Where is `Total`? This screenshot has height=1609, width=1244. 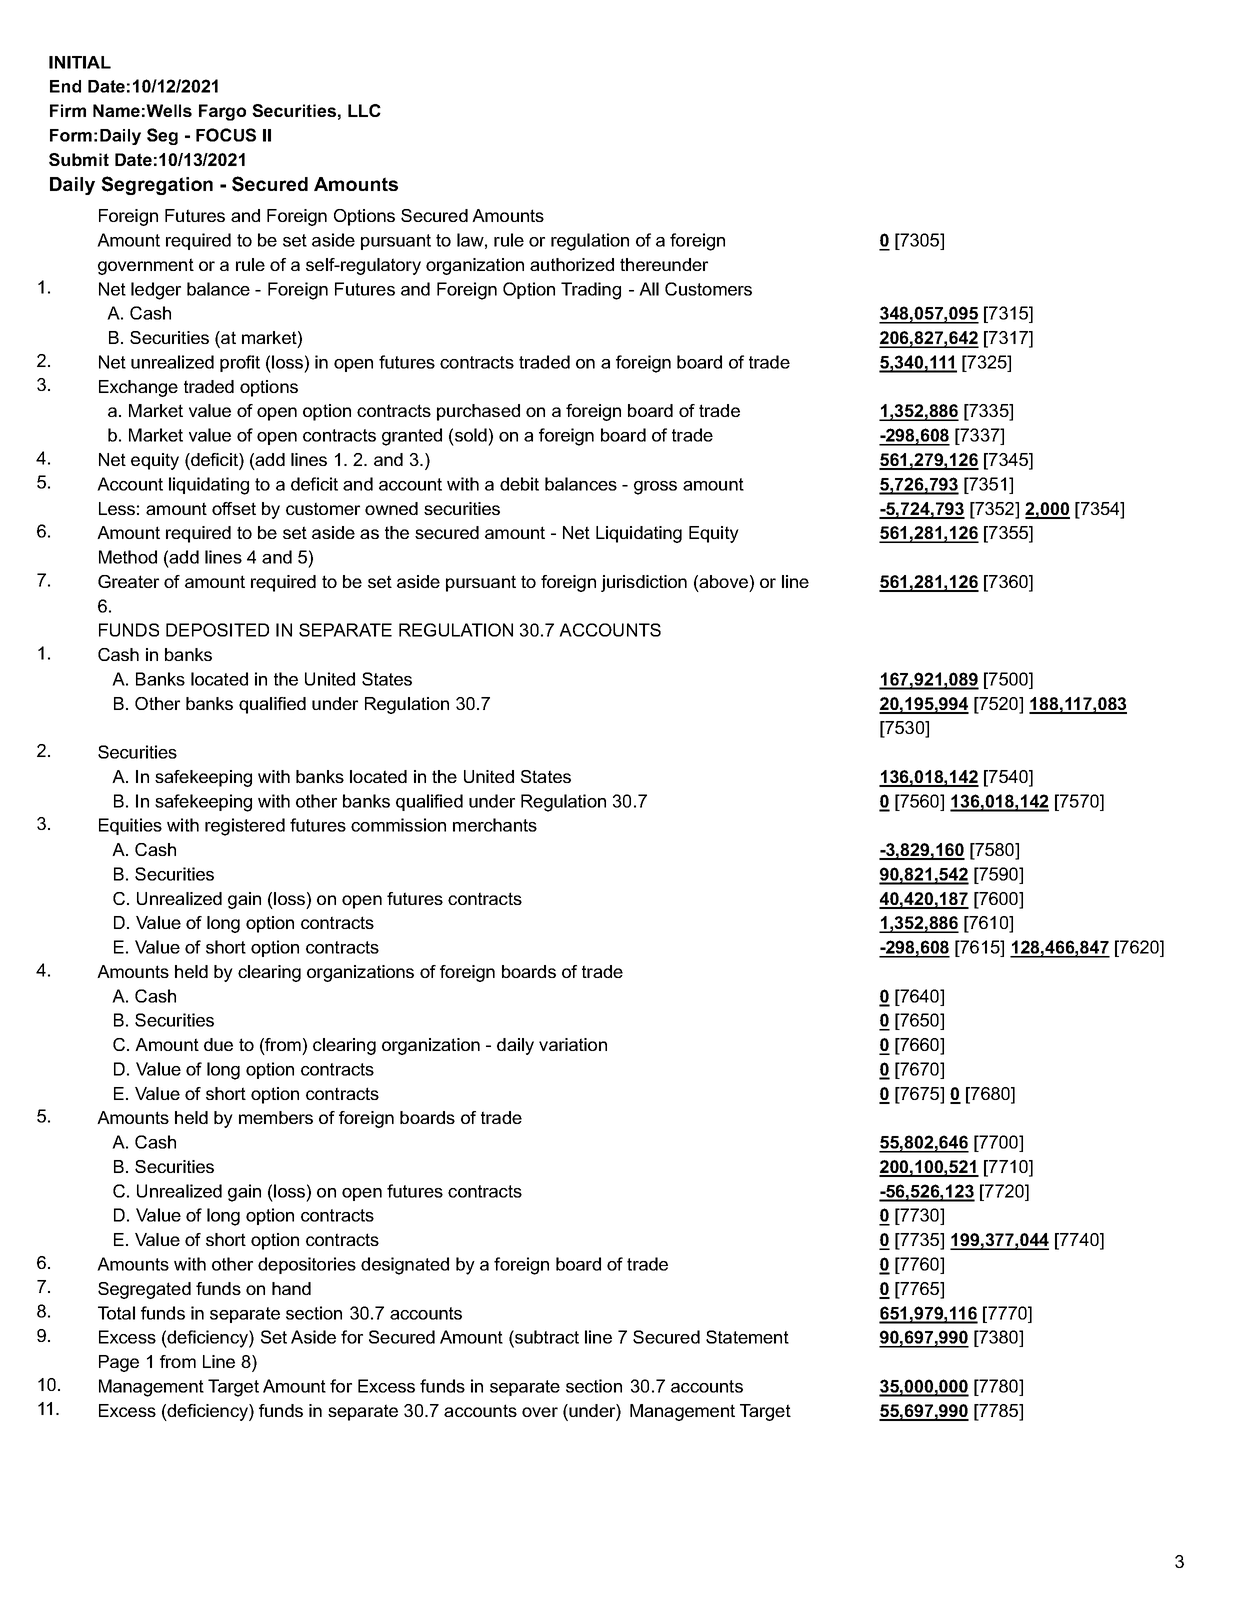
Total is located at coordinates (116, 1313).
